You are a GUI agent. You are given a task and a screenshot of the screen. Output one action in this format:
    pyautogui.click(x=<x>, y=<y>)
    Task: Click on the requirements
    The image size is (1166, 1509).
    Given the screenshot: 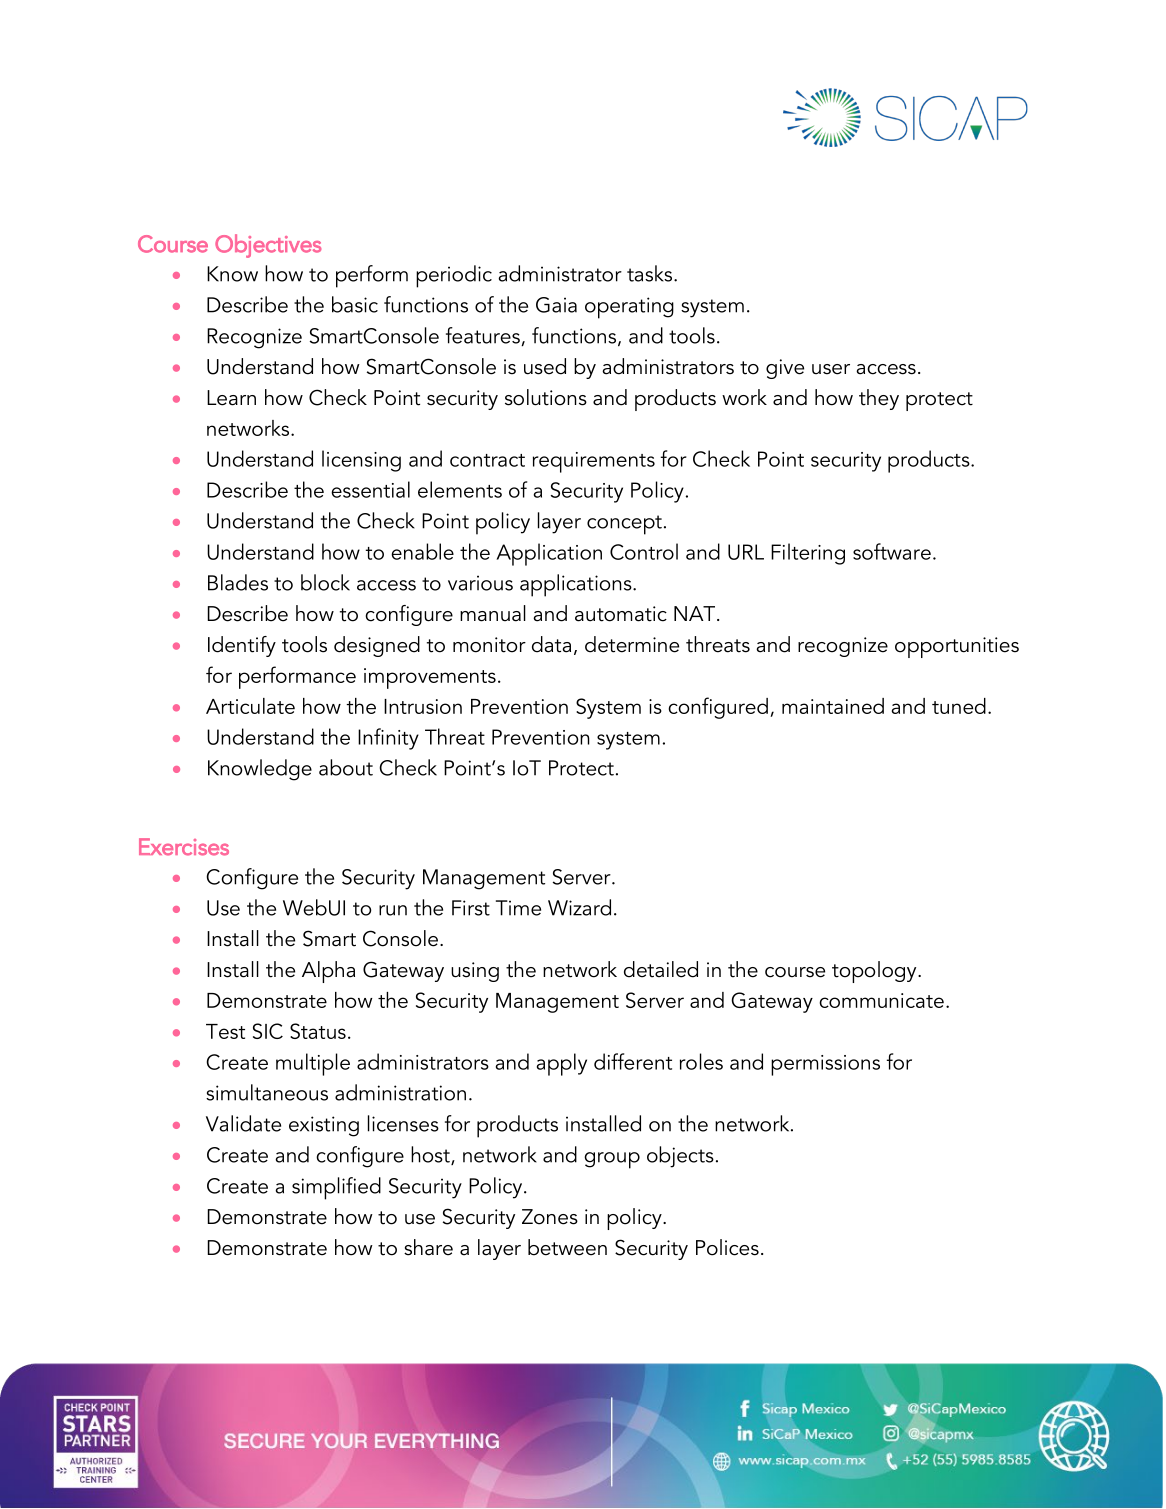 What is the action you would take?
    pyautogui.click(x=594, y=462)
